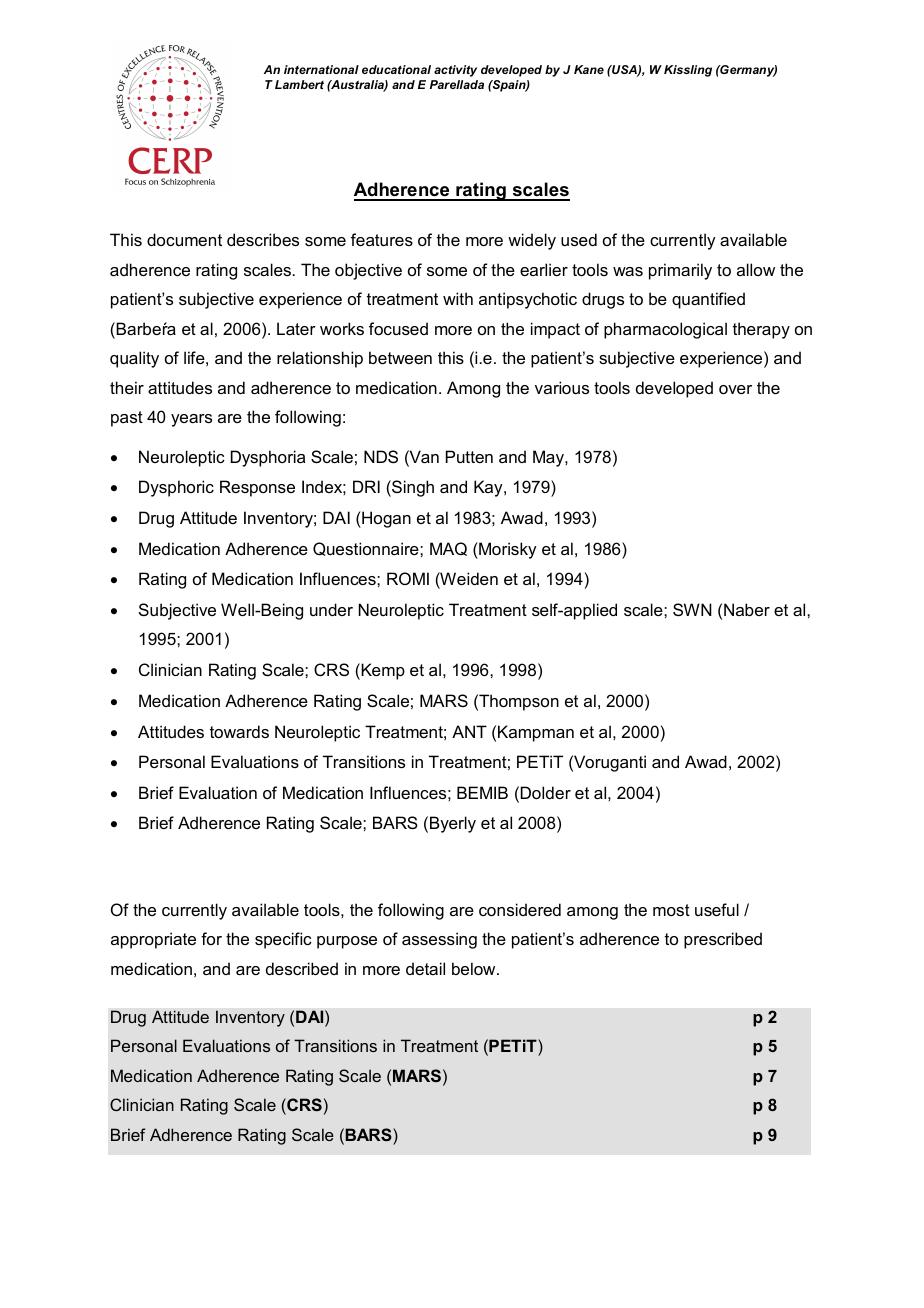  I want to click on assessing, so click(439, 940).
